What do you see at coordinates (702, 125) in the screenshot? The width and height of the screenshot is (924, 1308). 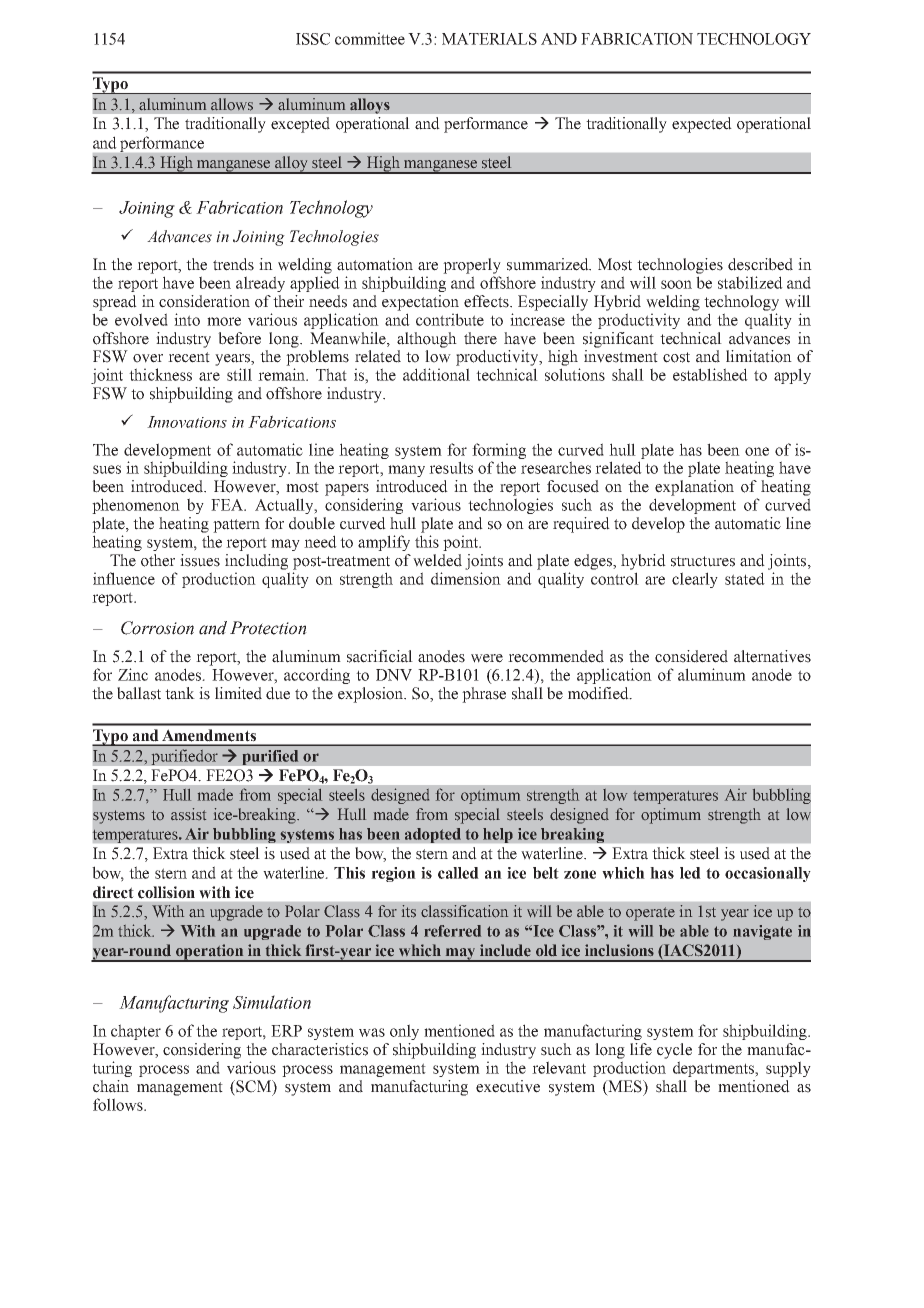 I see `expected` at bounding box center [702, 125].
